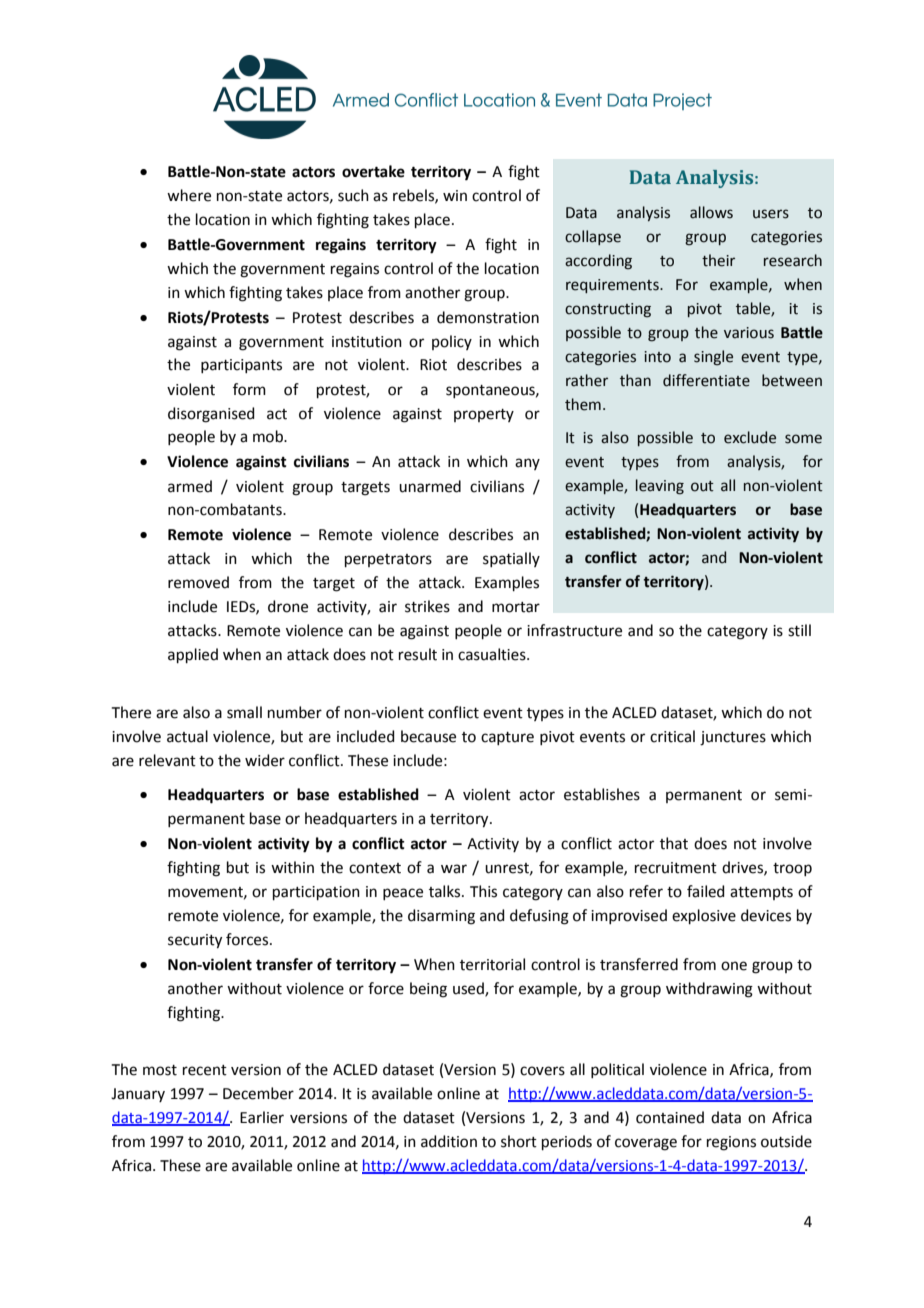  Describe the element at coordinates (799, 630) in the screenshot. I see `still` at that location.
